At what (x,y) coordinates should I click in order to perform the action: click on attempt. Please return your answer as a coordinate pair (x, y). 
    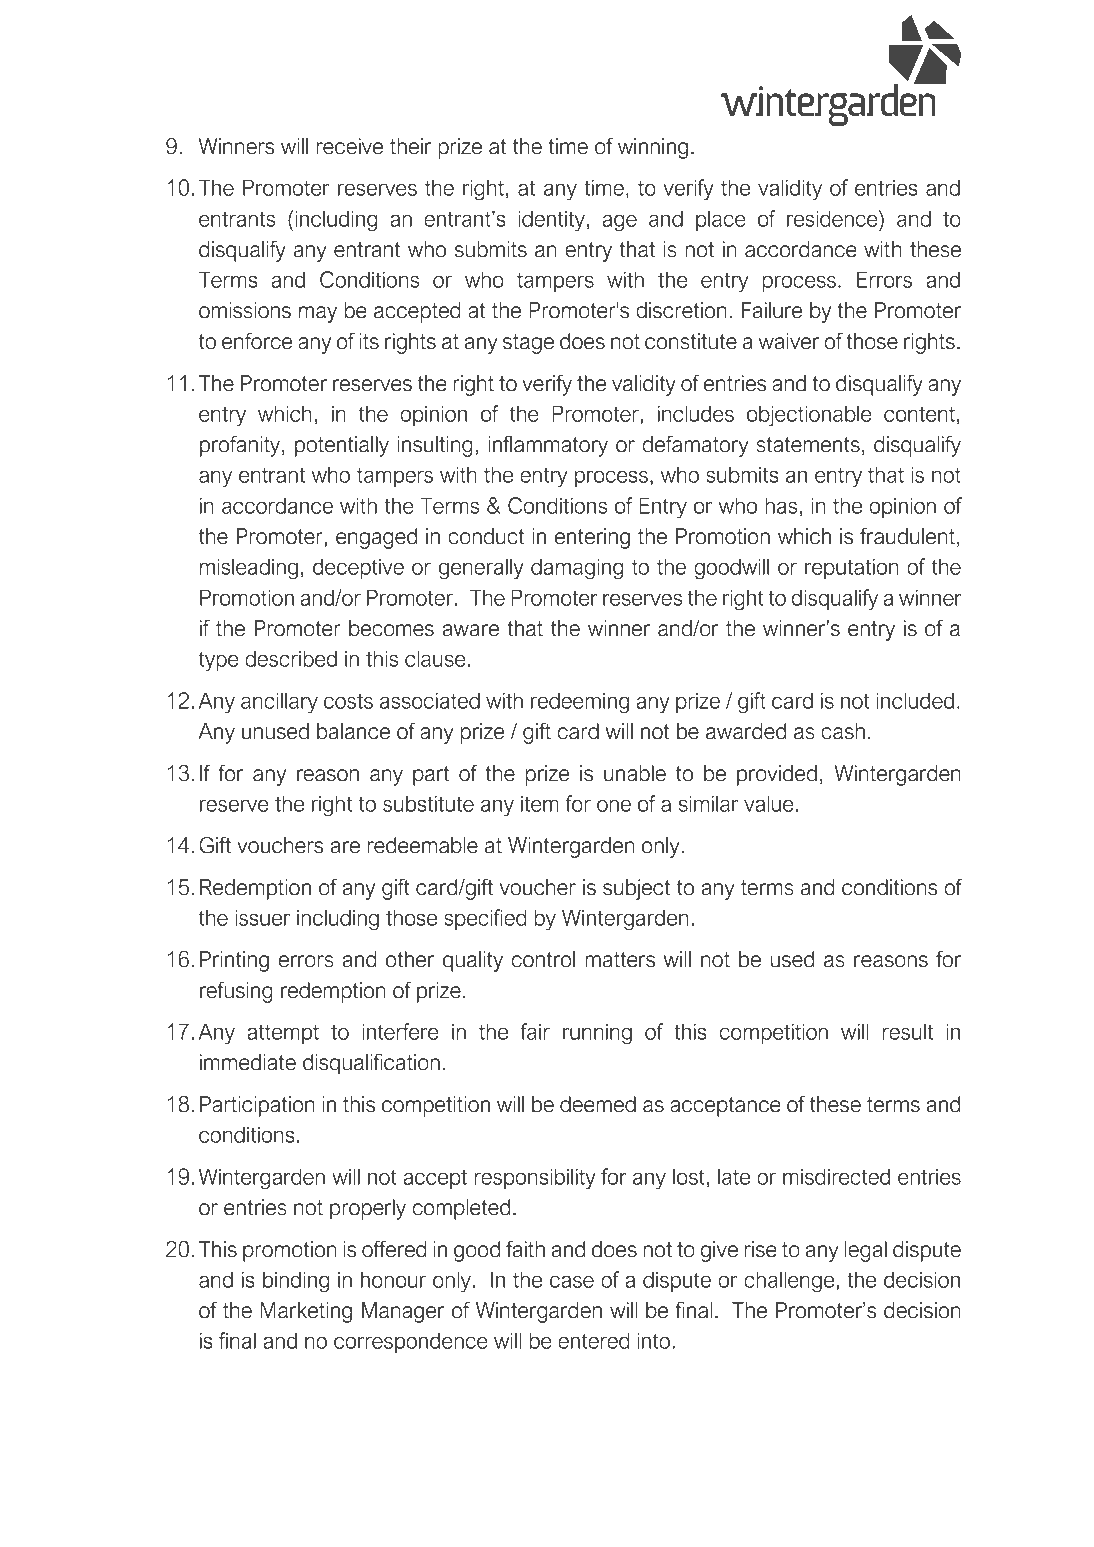
    Looking at the image, I should click on (283, 1034).
